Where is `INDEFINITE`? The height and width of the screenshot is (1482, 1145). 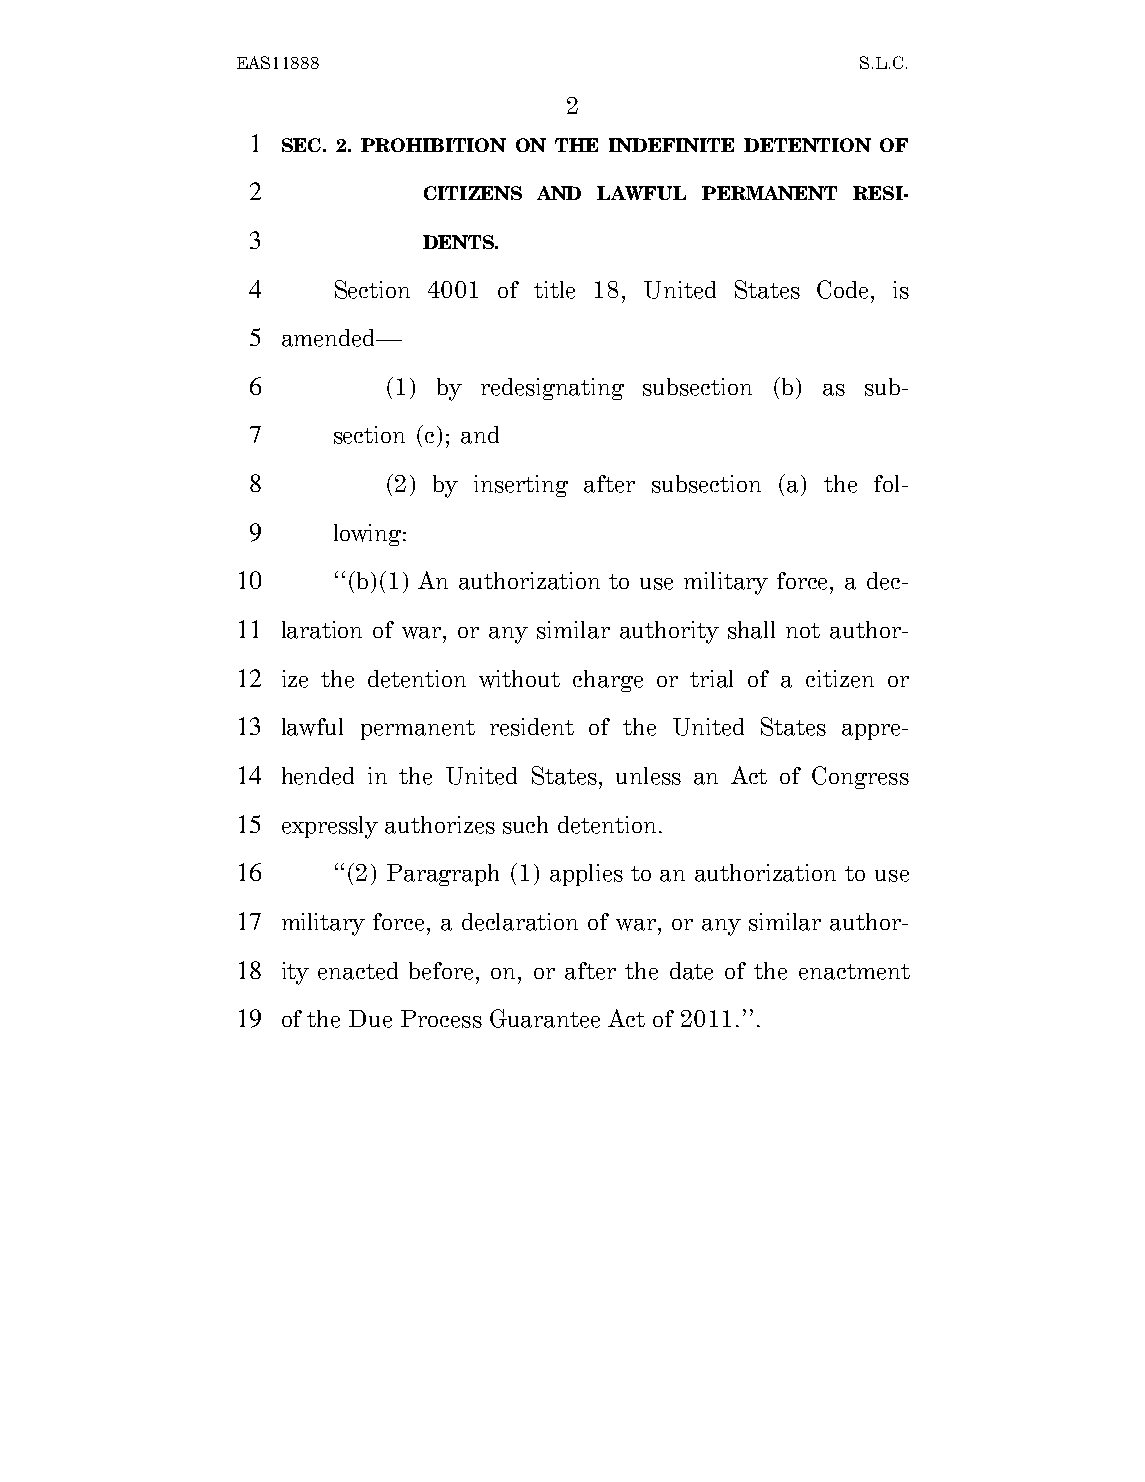 INDEFINITE is located at coordinates (671, 145).
